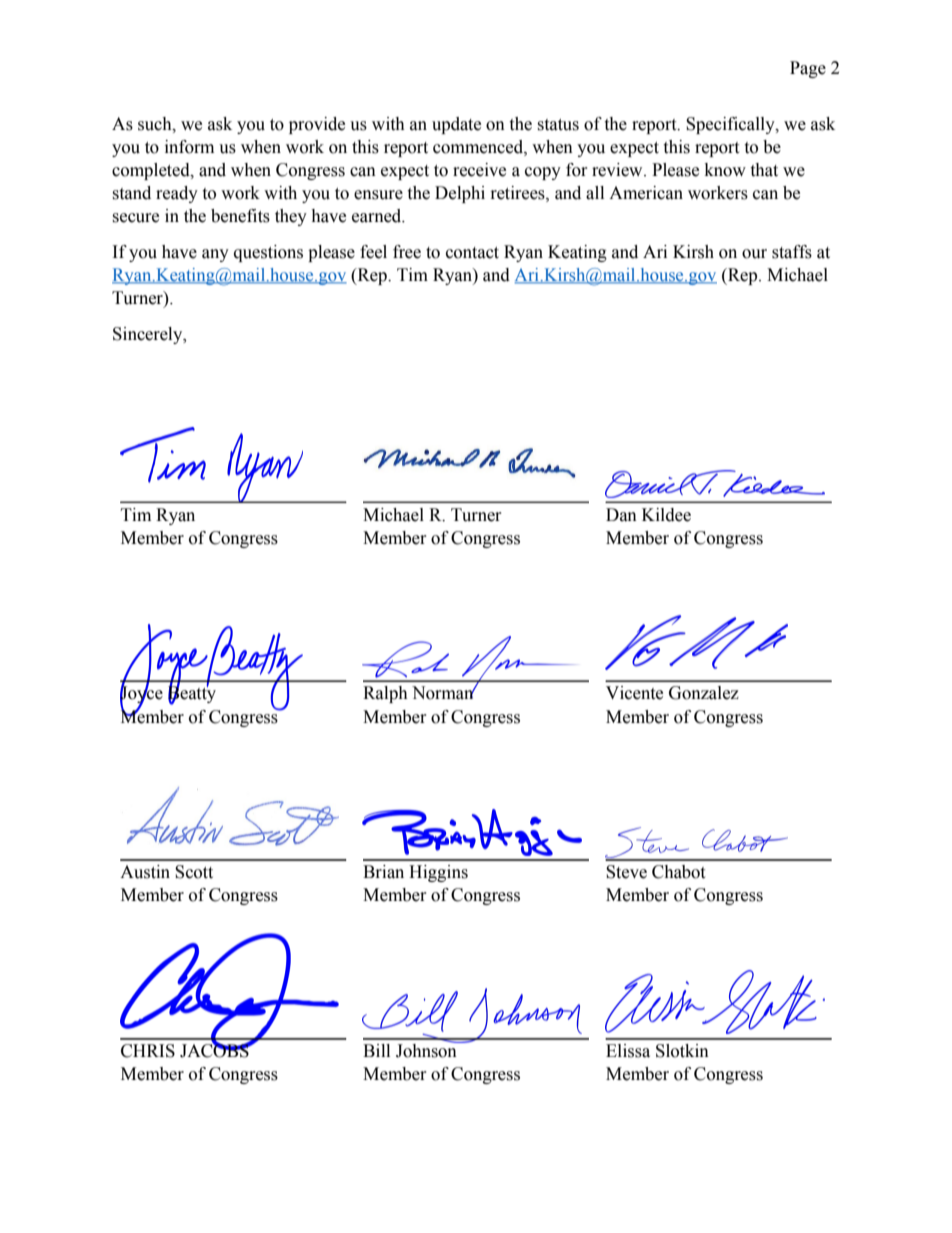 This image has height=1233, width=952. What do you see at coordinates (754, 254) in the image?
I see `our` at bounding box center [754, 254].
